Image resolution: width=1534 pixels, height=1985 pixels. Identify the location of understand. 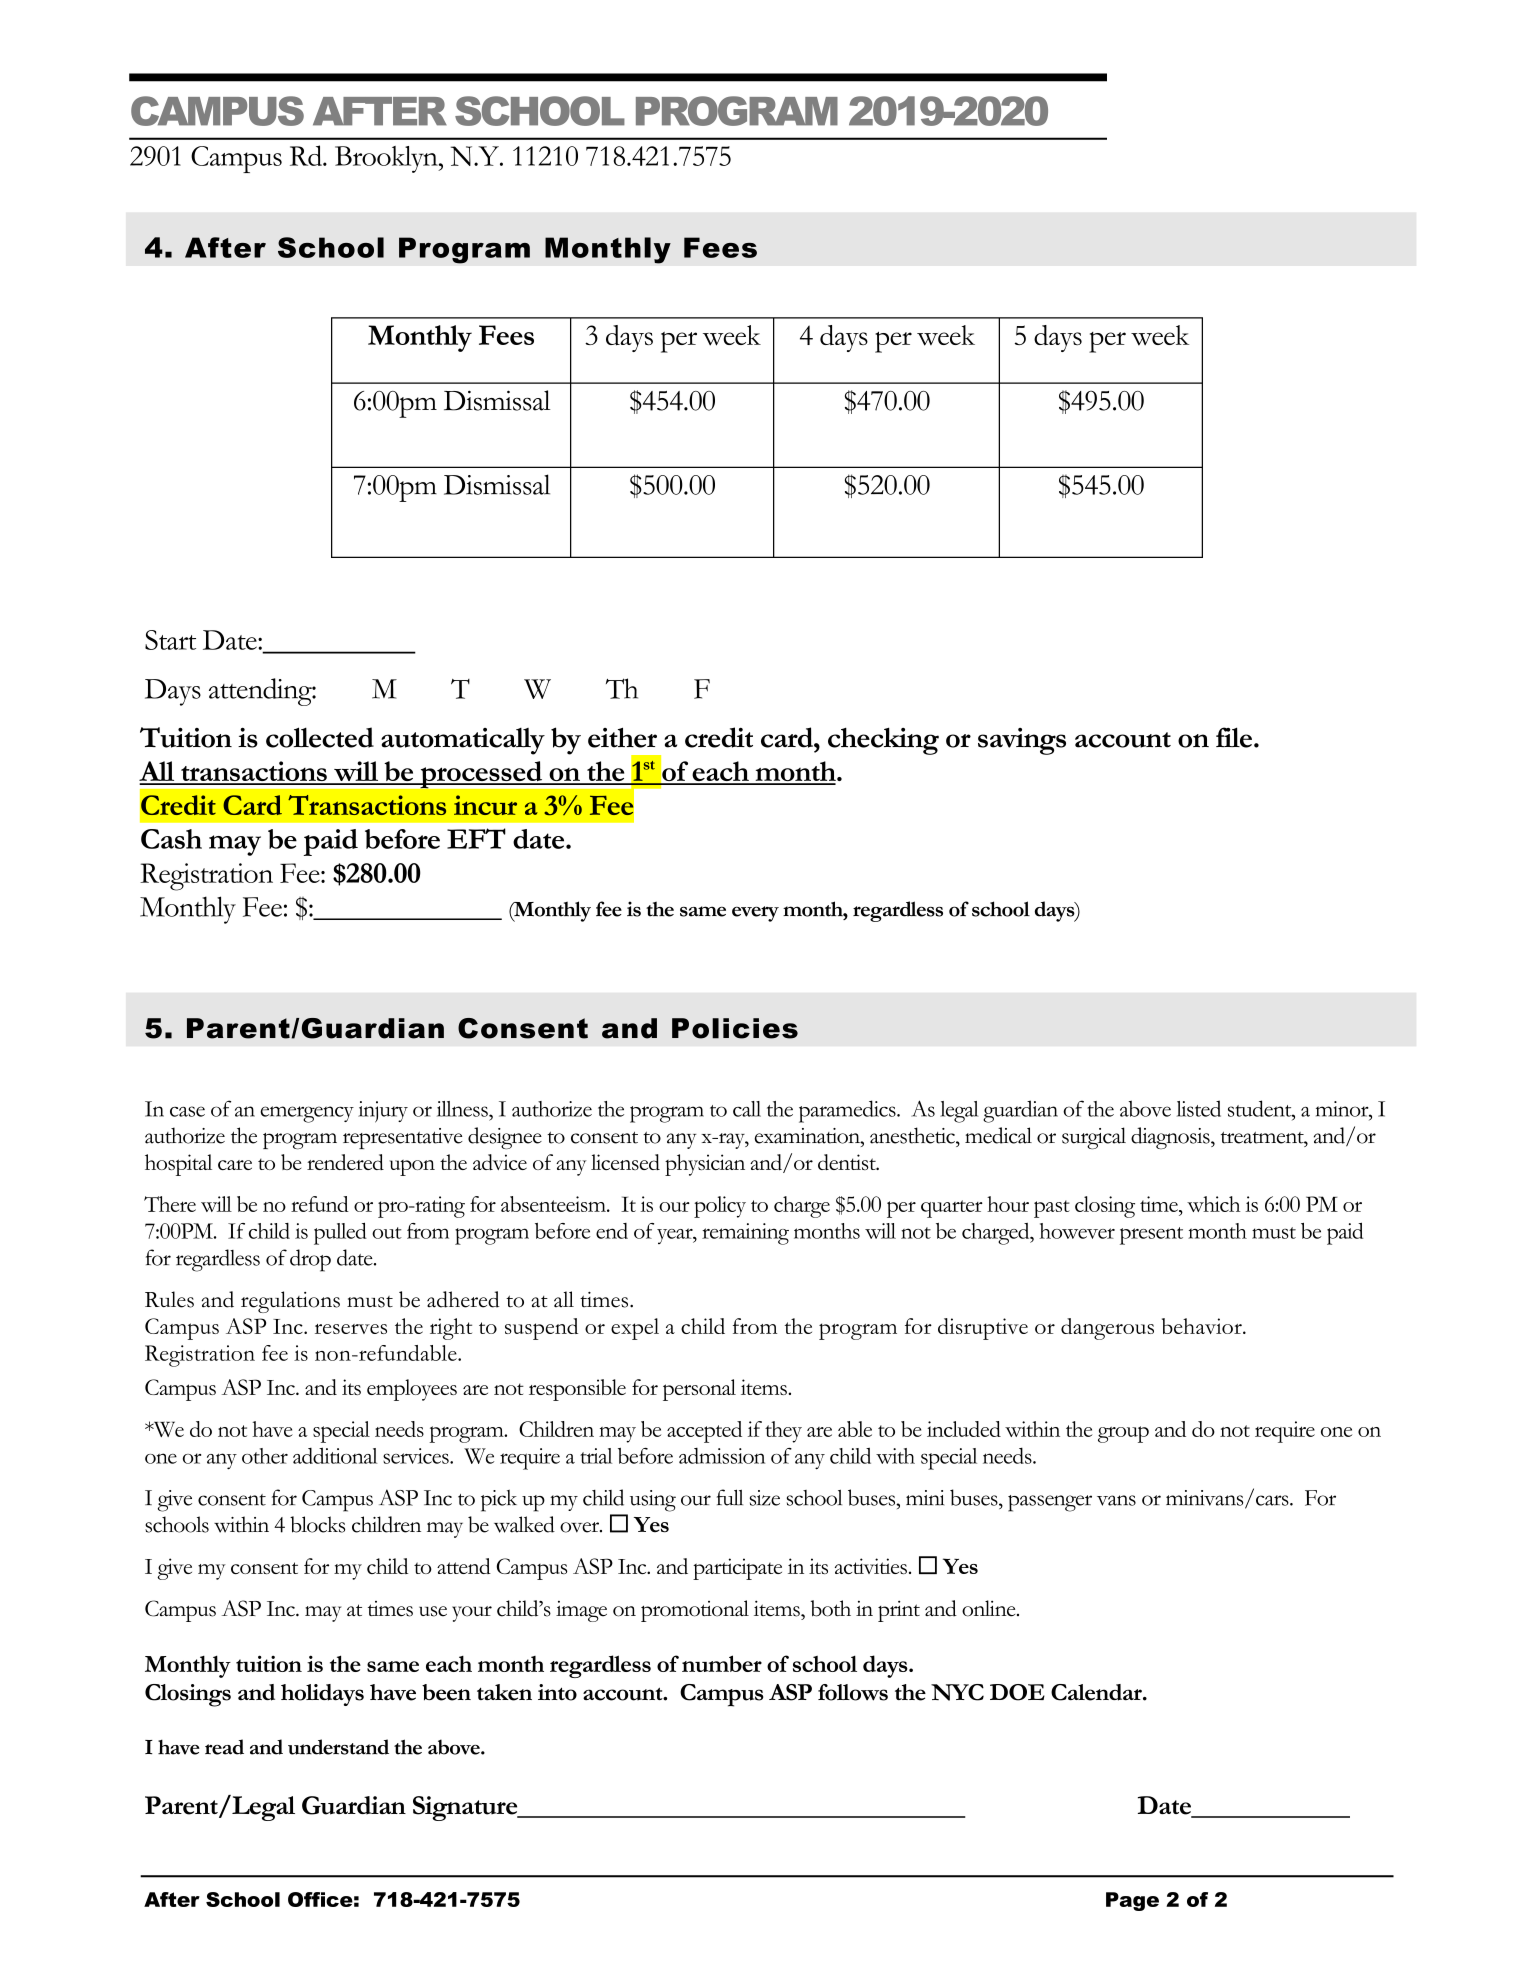
(338, 1747).
